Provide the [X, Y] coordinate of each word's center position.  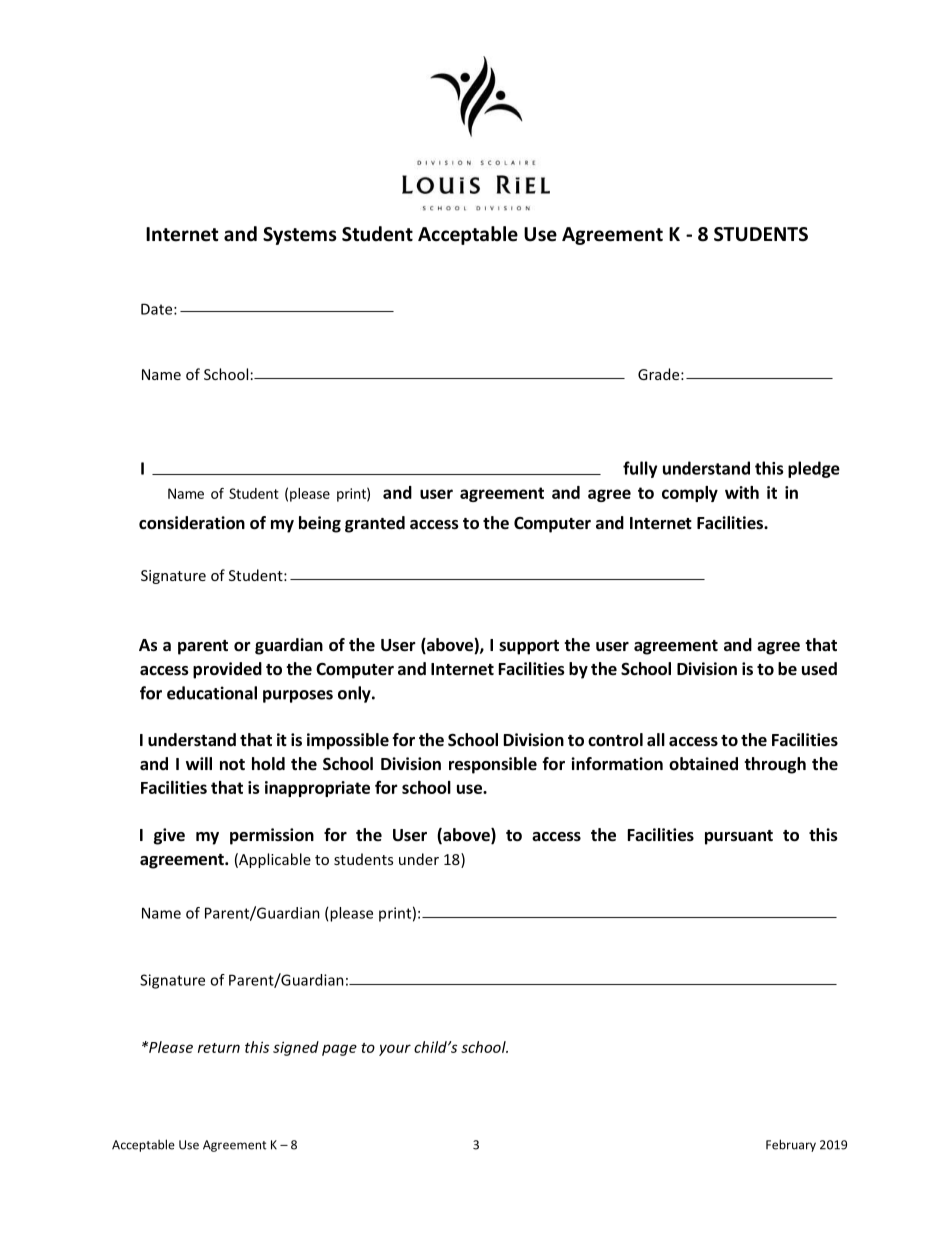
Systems [300, 236]
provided [227, 670]
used [819, 669]
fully [640, 469]
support [529, 647]
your [395, 1050]
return [219, 1048]
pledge [814, 469]
